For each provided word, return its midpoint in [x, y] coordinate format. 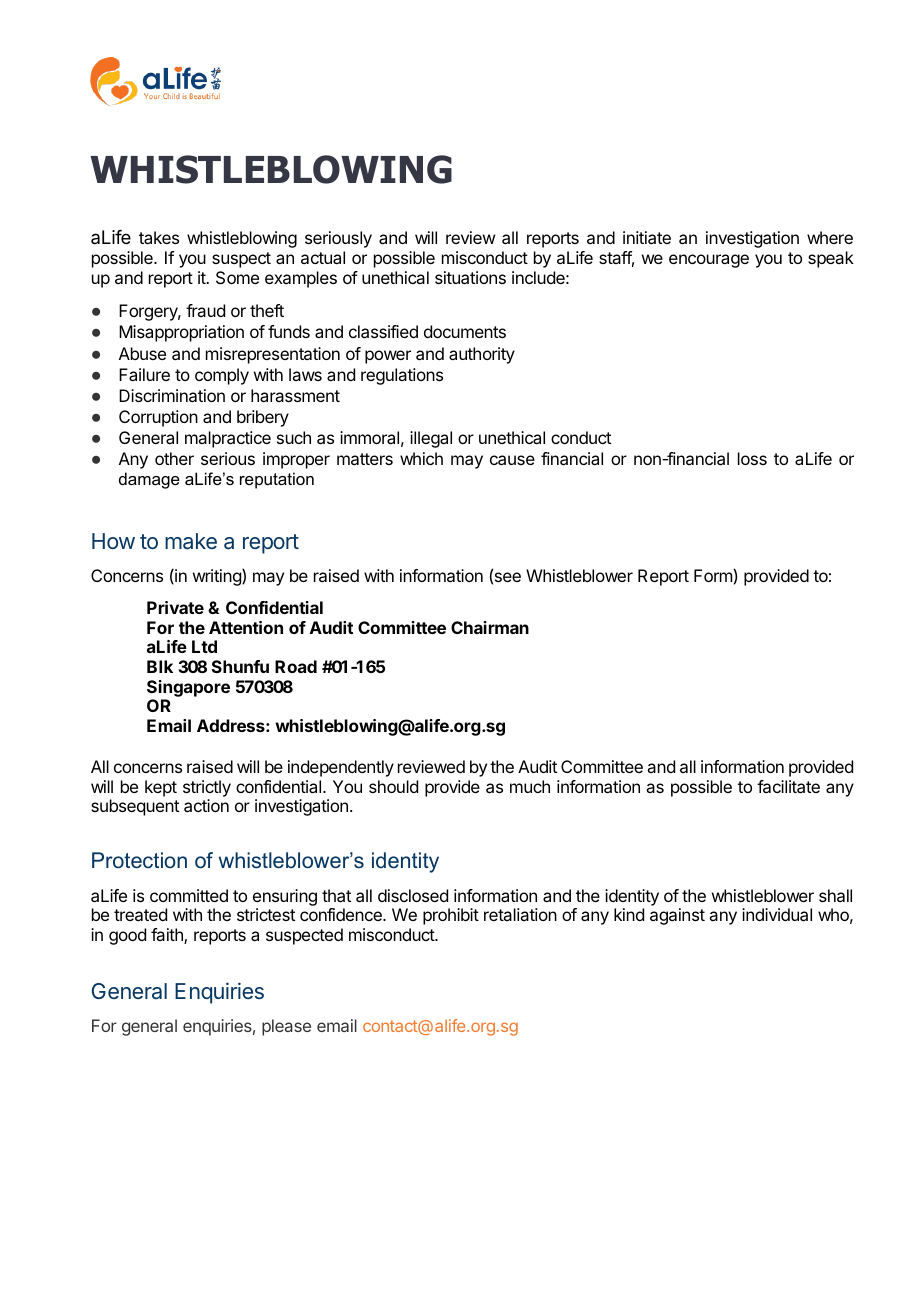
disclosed [413, 895]
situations [470, 277]
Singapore [188, 688]
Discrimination [172, 395]
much [530, 786]
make [191, 541]
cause [512, 460]
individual [777, 914]
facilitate [788, 786]
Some [237, 277]
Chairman [490, 627]
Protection [139, 860]
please [286, 1027]
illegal [431, 439]
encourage [709, 261]
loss [752, 458]
